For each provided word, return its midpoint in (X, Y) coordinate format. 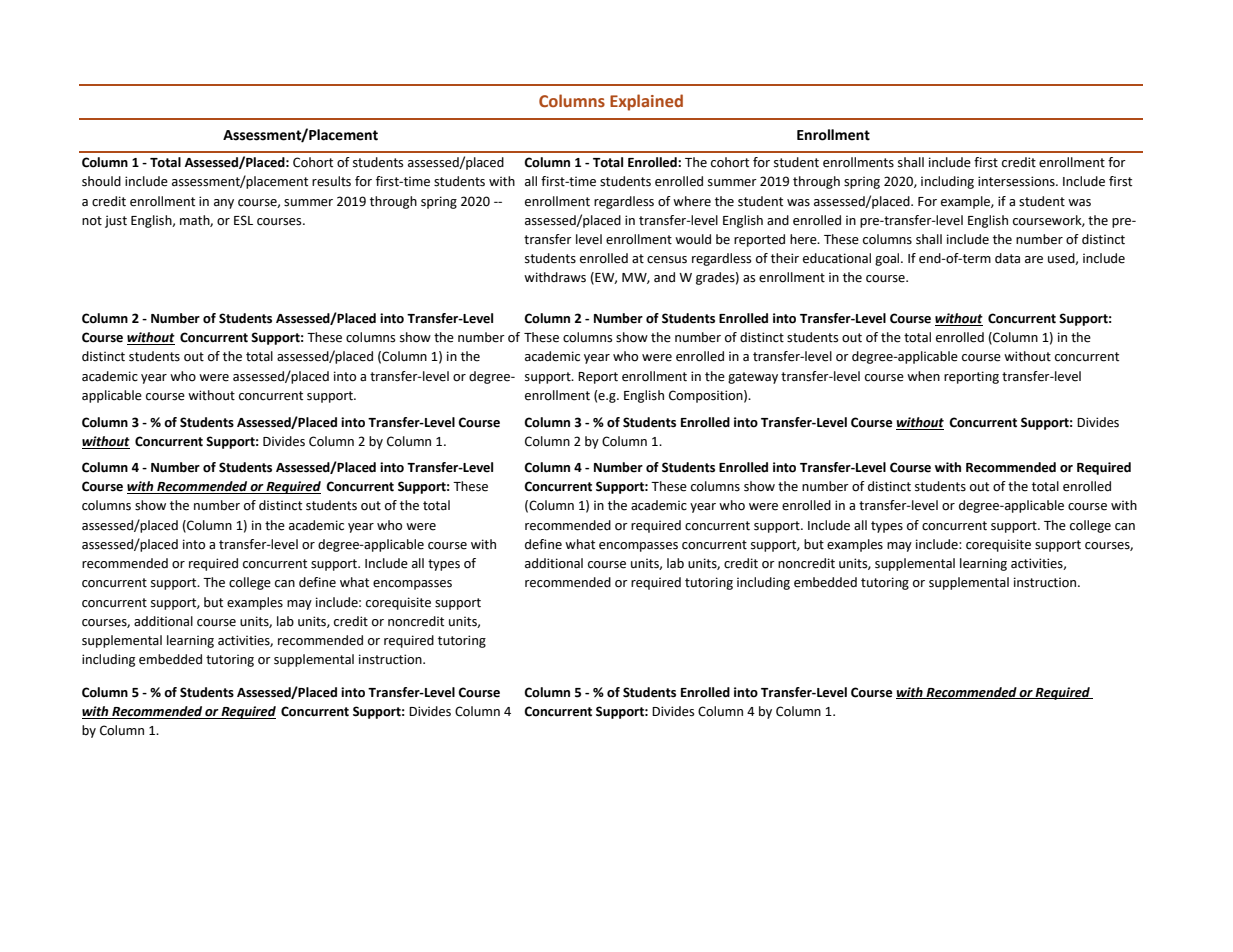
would (693, 239)
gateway (753, 378)
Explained (646, 102)
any (224, 204)
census (667, 260)
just (116, 221)
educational (837, 258)
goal (888, 259)
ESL (243, 220)
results (331, 181)
